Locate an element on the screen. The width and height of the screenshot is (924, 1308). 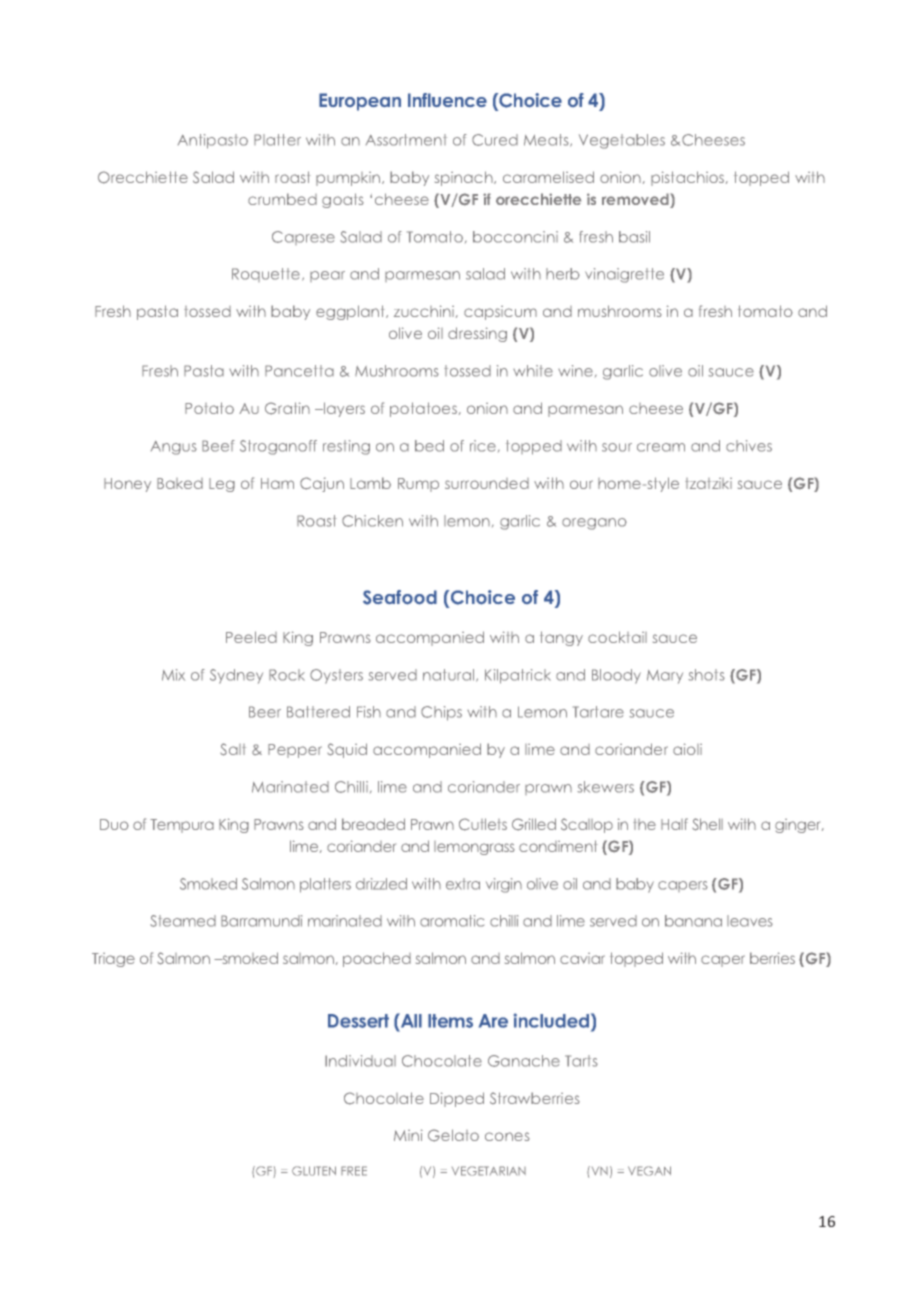
Assortment is located at coordinates (406, 140).
